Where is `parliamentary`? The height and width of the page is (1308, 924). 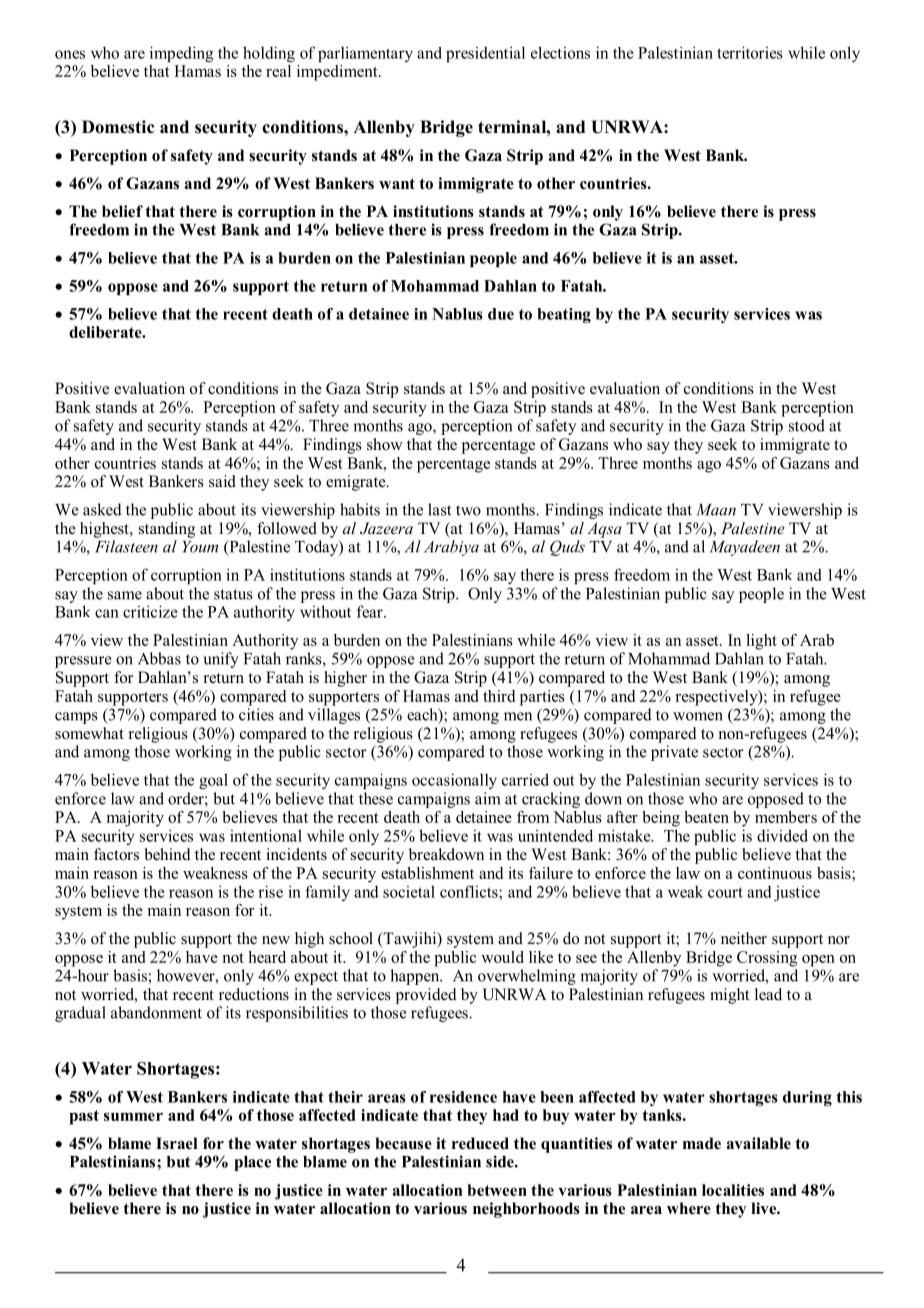
parliamentary is located at coordinates (365, 54).
